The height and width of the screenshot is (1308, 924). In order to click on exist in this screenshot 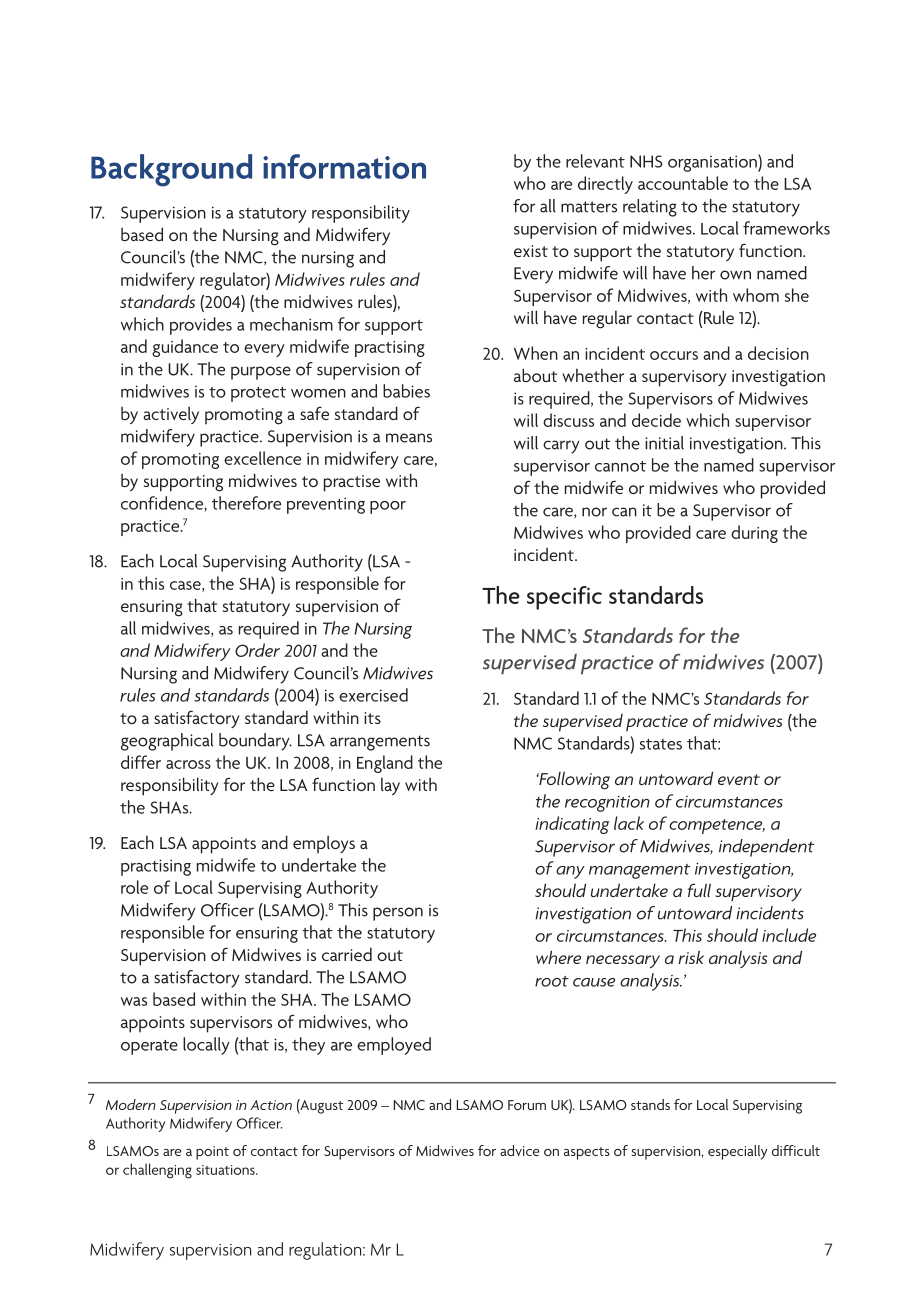, I will do `click(531, 251)`.
